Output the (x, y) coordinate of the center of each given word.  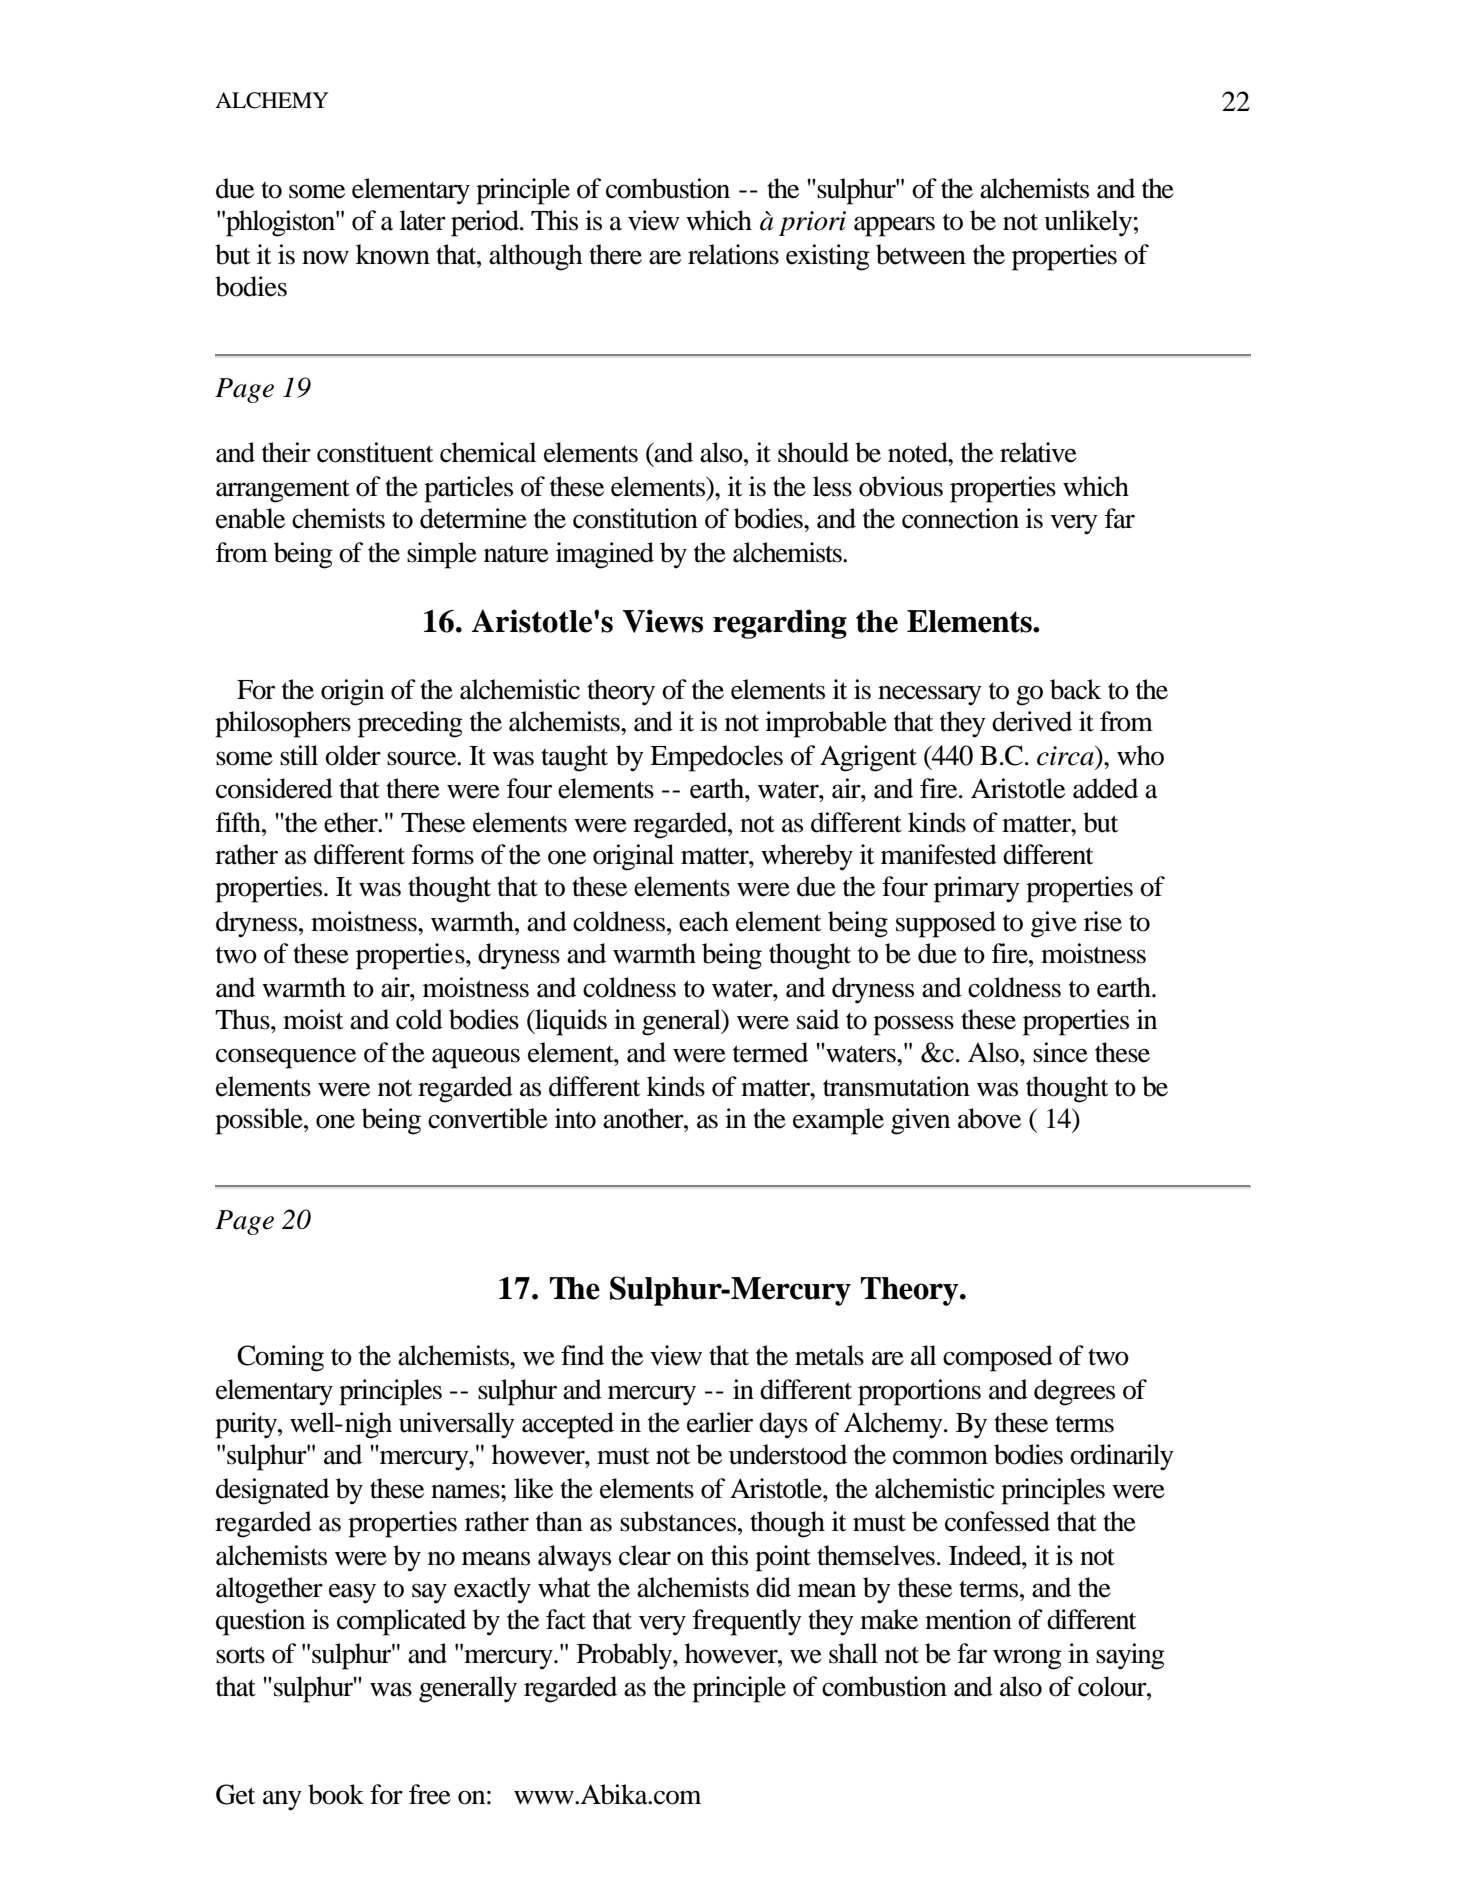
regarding (780, 624)
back (1076, 689)
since (1060, 1052)
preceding (410, 724)
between (921, 254)
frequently (747, 1622)
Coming (280, 1358)
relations (733, 254)
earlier (720, 1422)
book (336, 1794)
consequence (286, 1058)
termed (770, 1052)
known (393, 254)
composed (998, 1358)
